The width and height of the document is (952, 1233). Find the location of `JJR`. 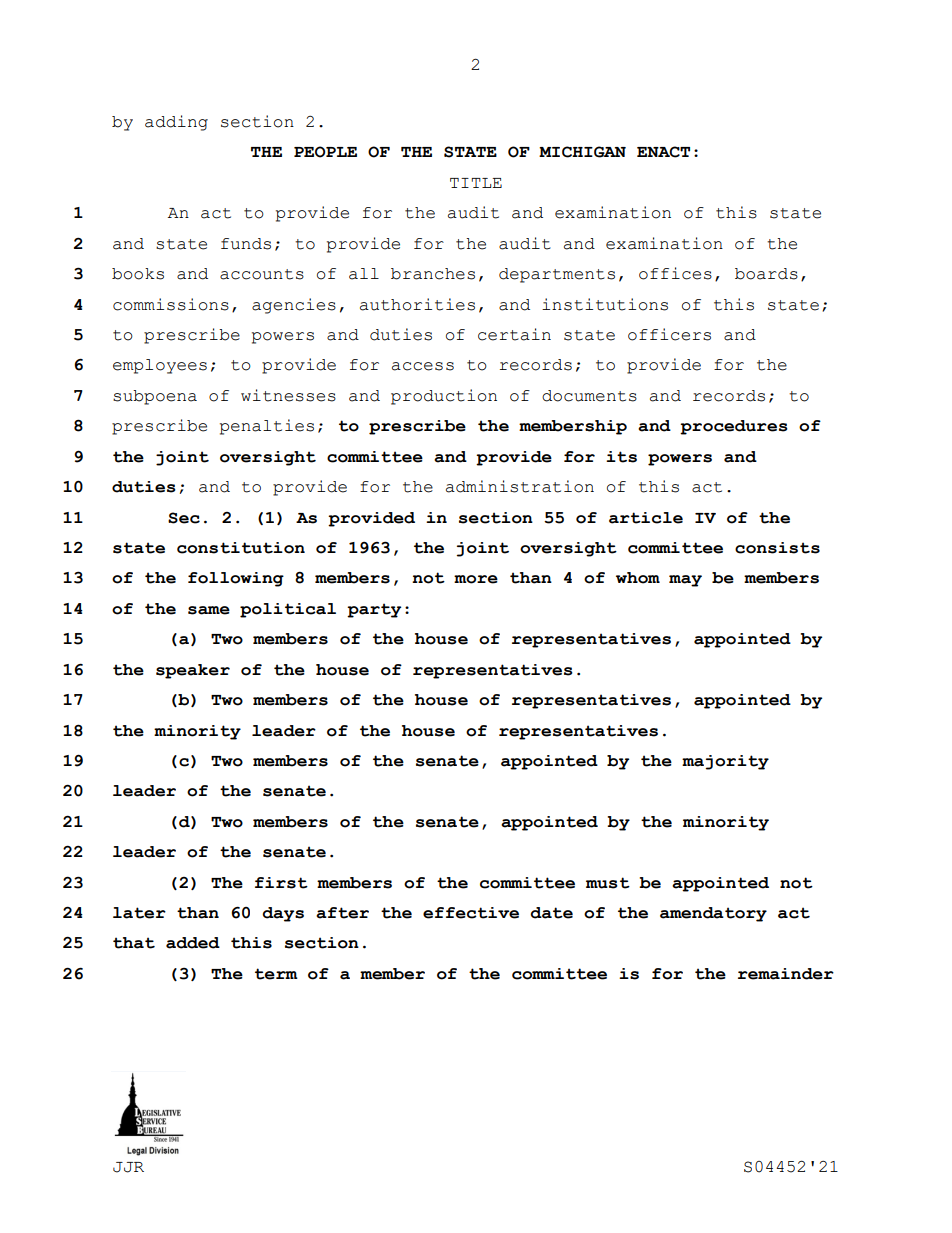

JJR is located at coordinates (128, 1167).
